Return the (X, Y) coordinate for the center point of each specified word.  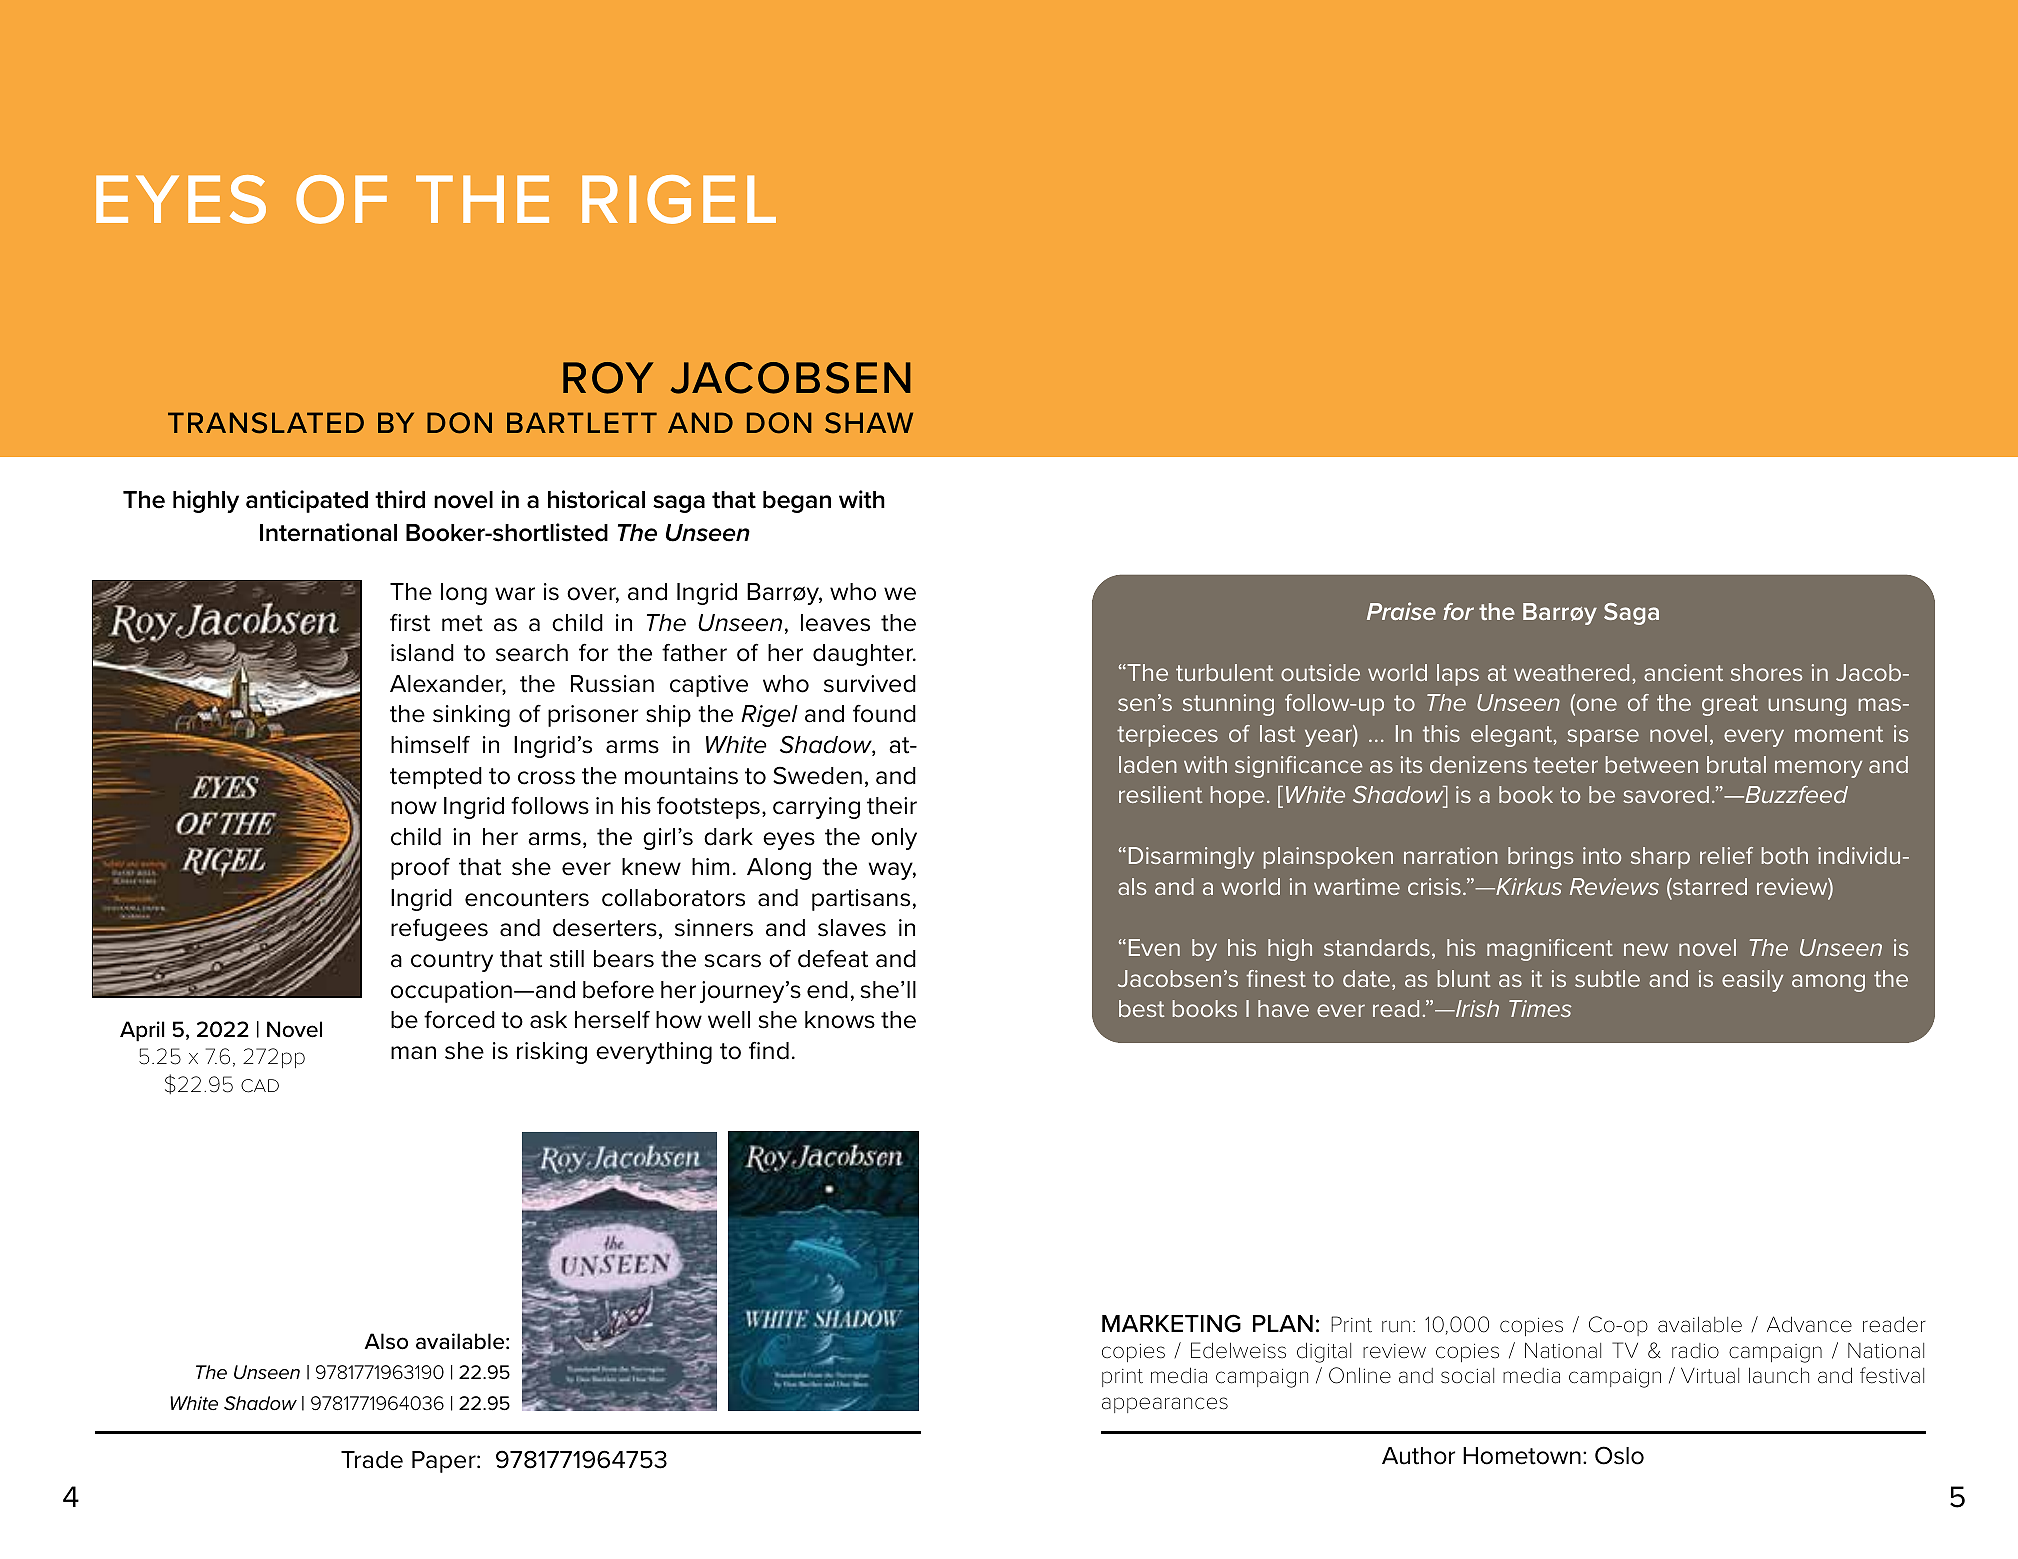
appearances (1165, 1405)
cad (260, 1086)
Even (1154, 947)
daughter (864, 655)
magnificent (1550, 950)
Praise (1401, 611)
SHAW (869, 423)
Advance (1809, 1324)
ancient (1683, 672)
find (769, 1050)
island (422, 653)
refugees (439, 929)
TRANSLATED (266, 423)
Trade (372, 1460)
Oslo (1619, 1455)
